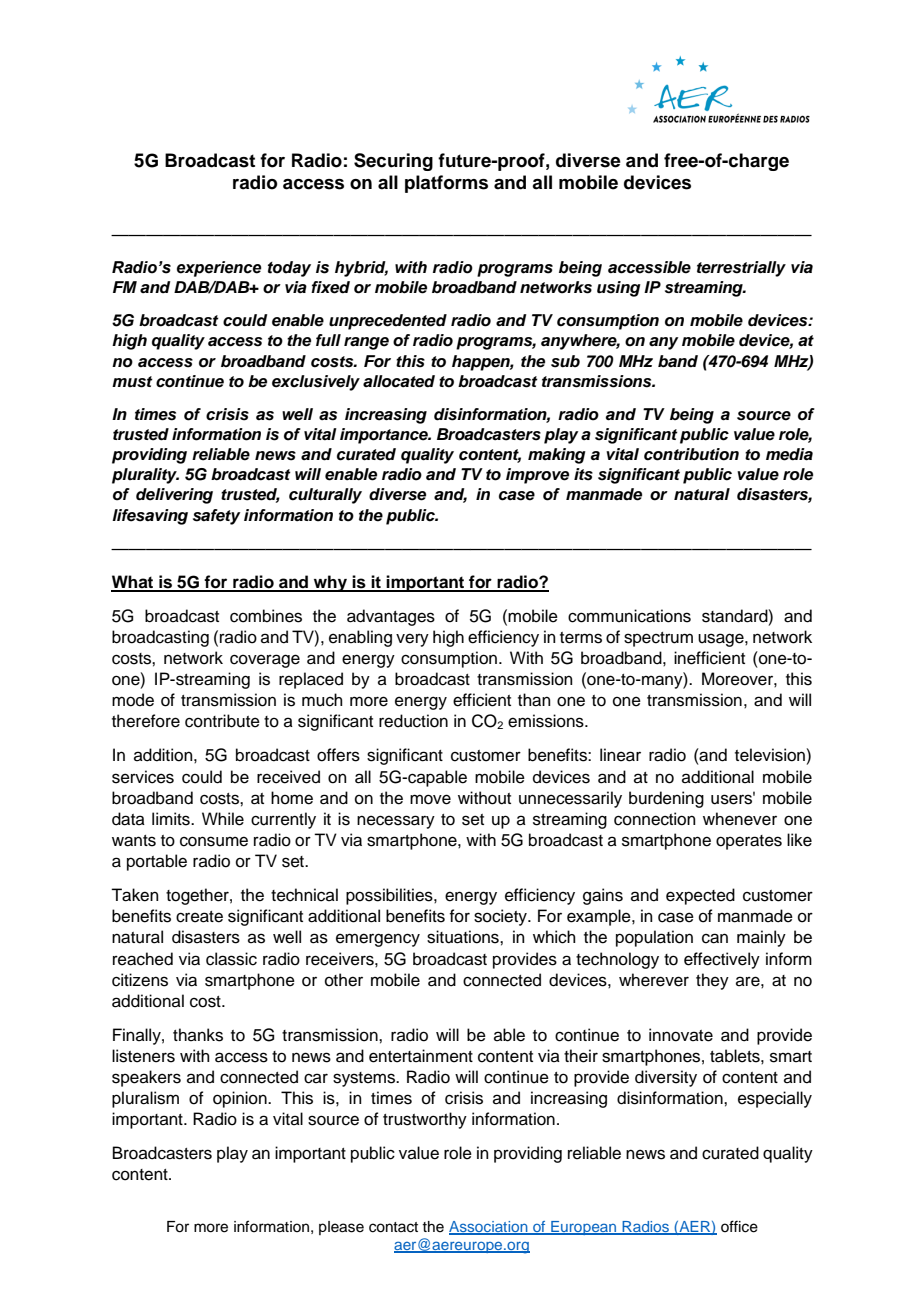  Describe the element at coordinates (241, 1099) in the screenshot. I see `opinion` at that location.
